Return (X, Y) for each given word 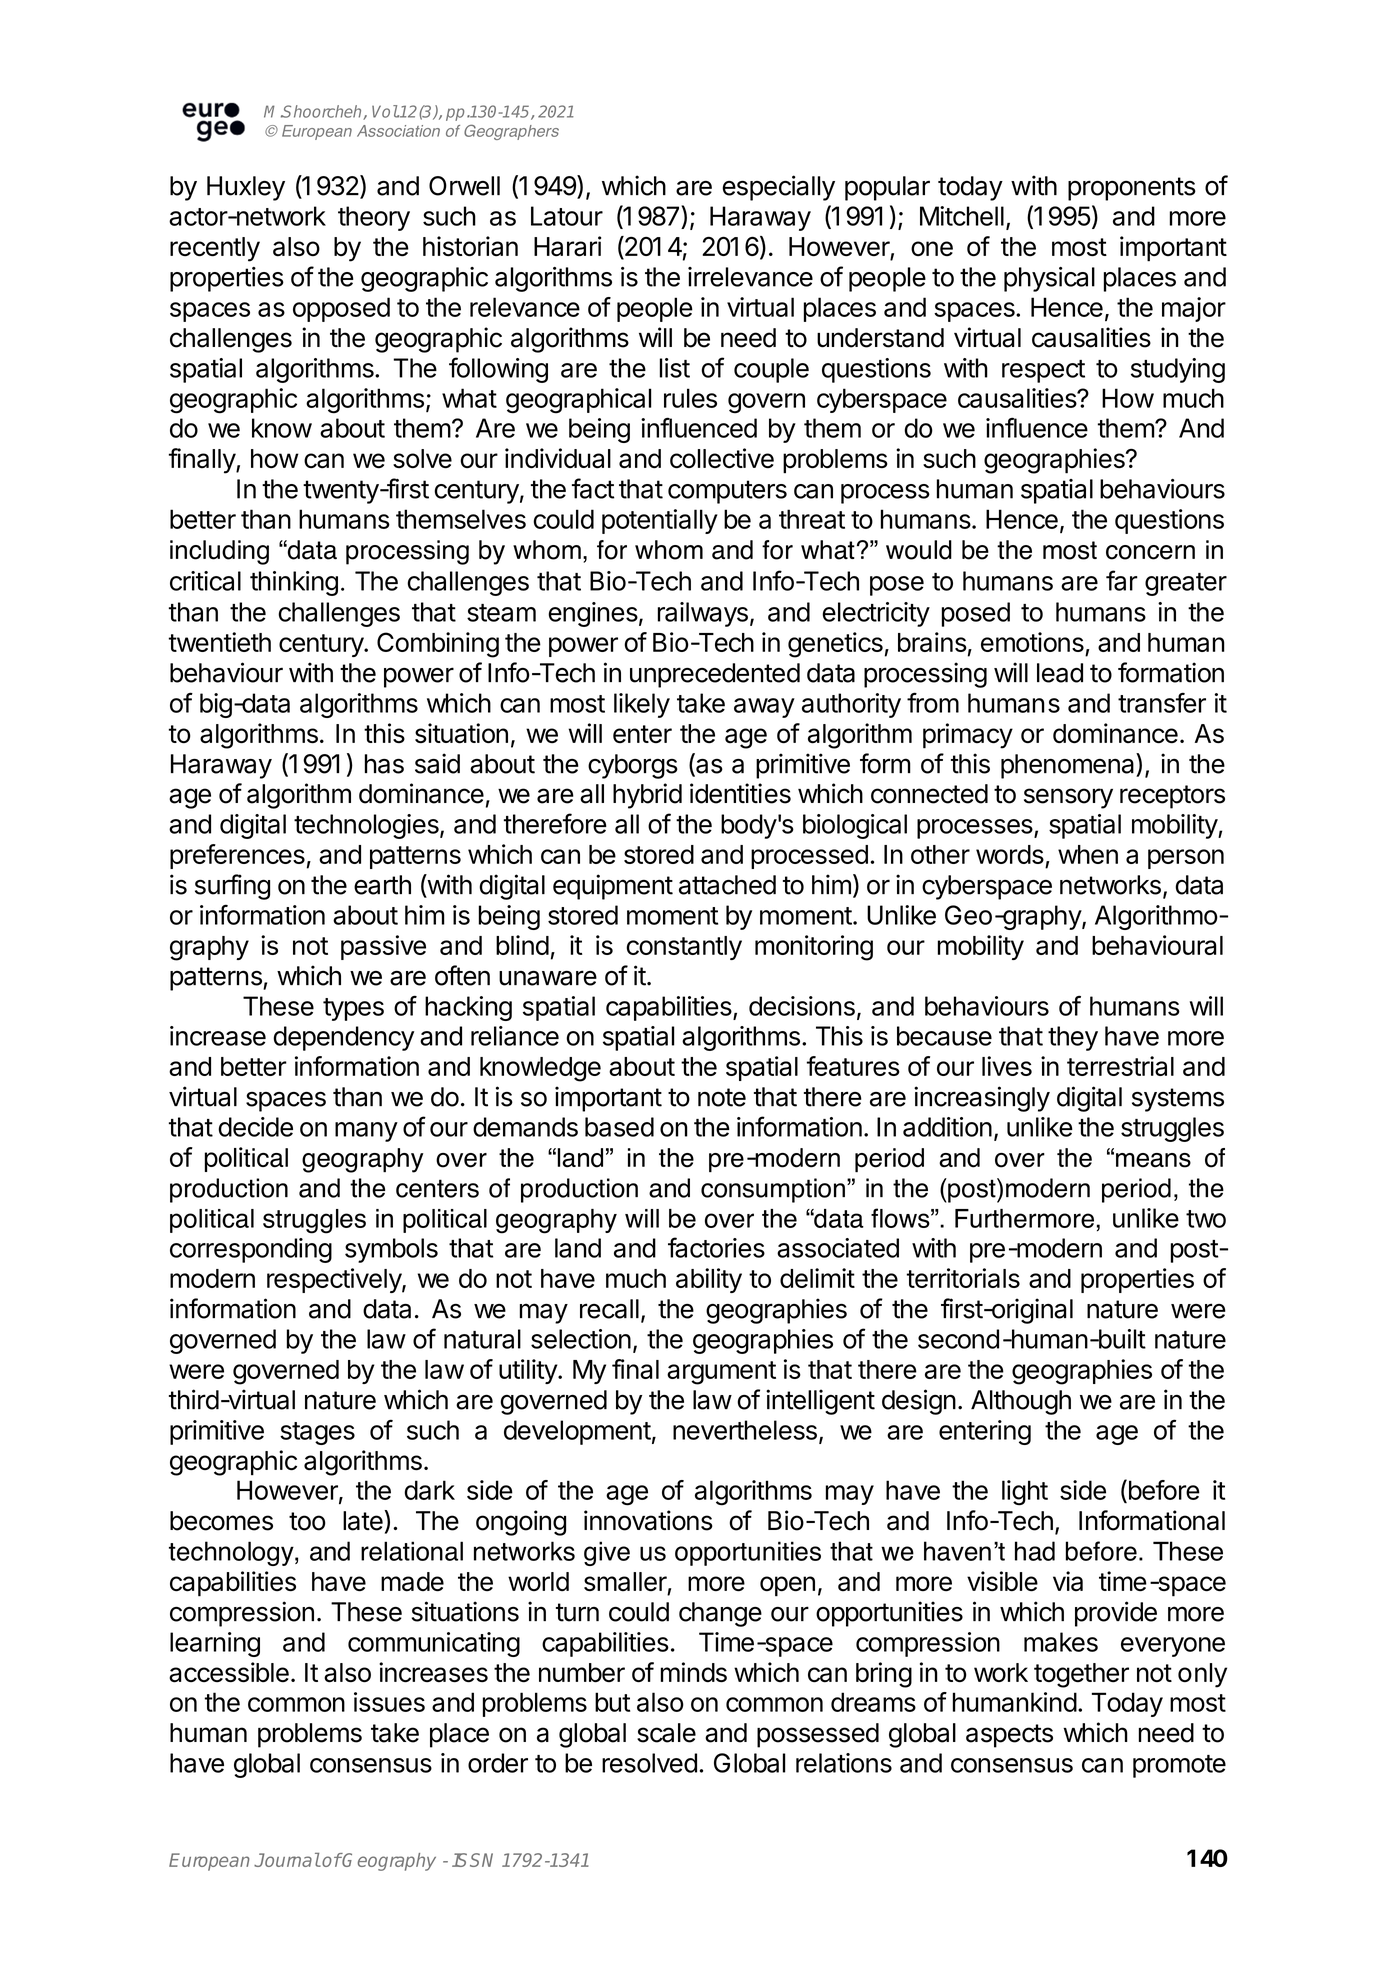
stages (317, 1433)
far (1122, 580)
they (1073, 1038)
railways (703, 614)
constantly (684, 948)
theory (374, 218)
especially (778, 188)
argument (721, 1373)
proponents (1132, 189)
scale (666, 1733)
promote (1179, 1766)
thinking (294, 583)
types (353, 1009)
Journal (287, 1860)
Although (1021, 1402)
